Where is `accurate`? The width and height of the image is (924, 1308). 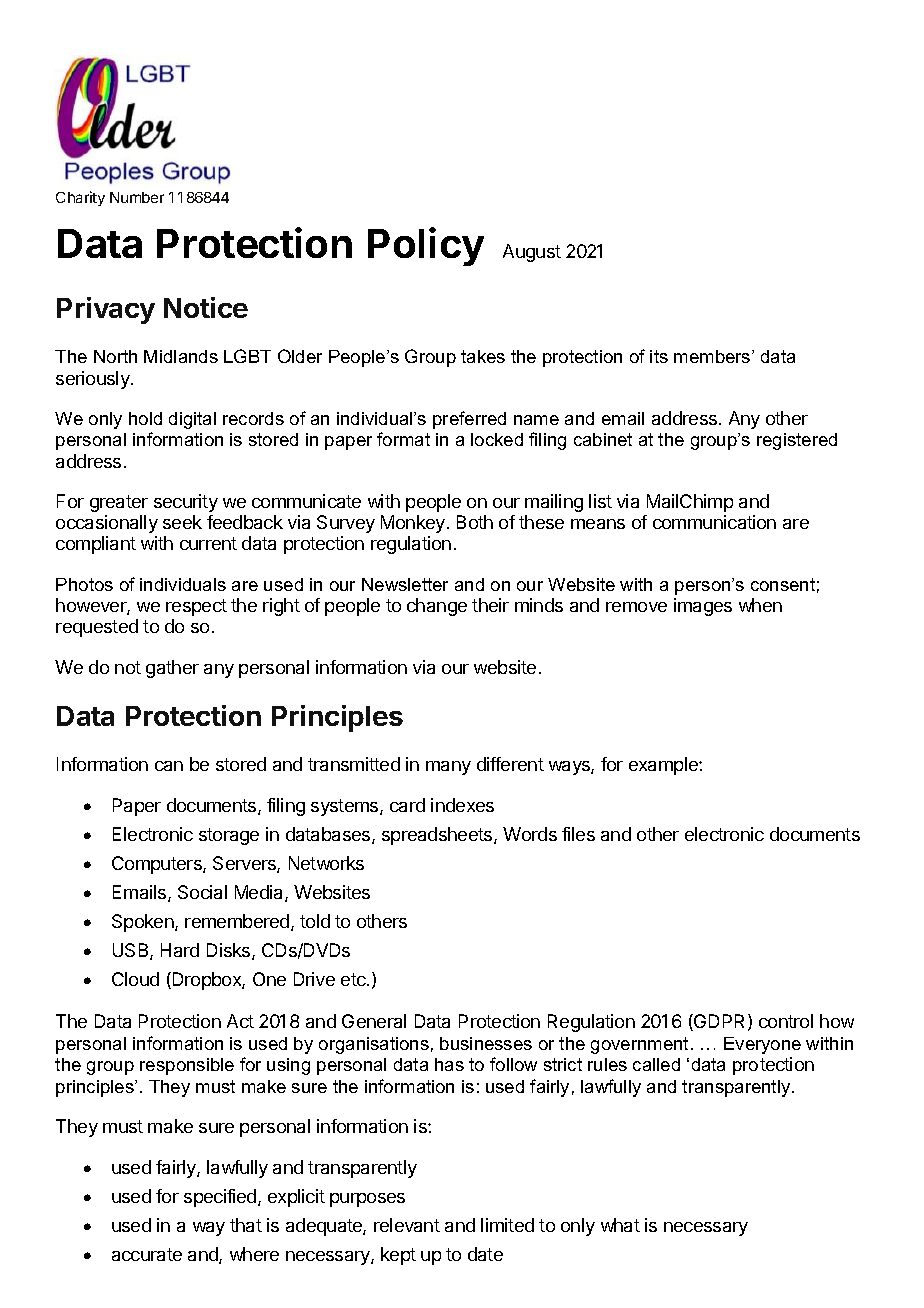
accurate is located at coordinates (147, 1254).
